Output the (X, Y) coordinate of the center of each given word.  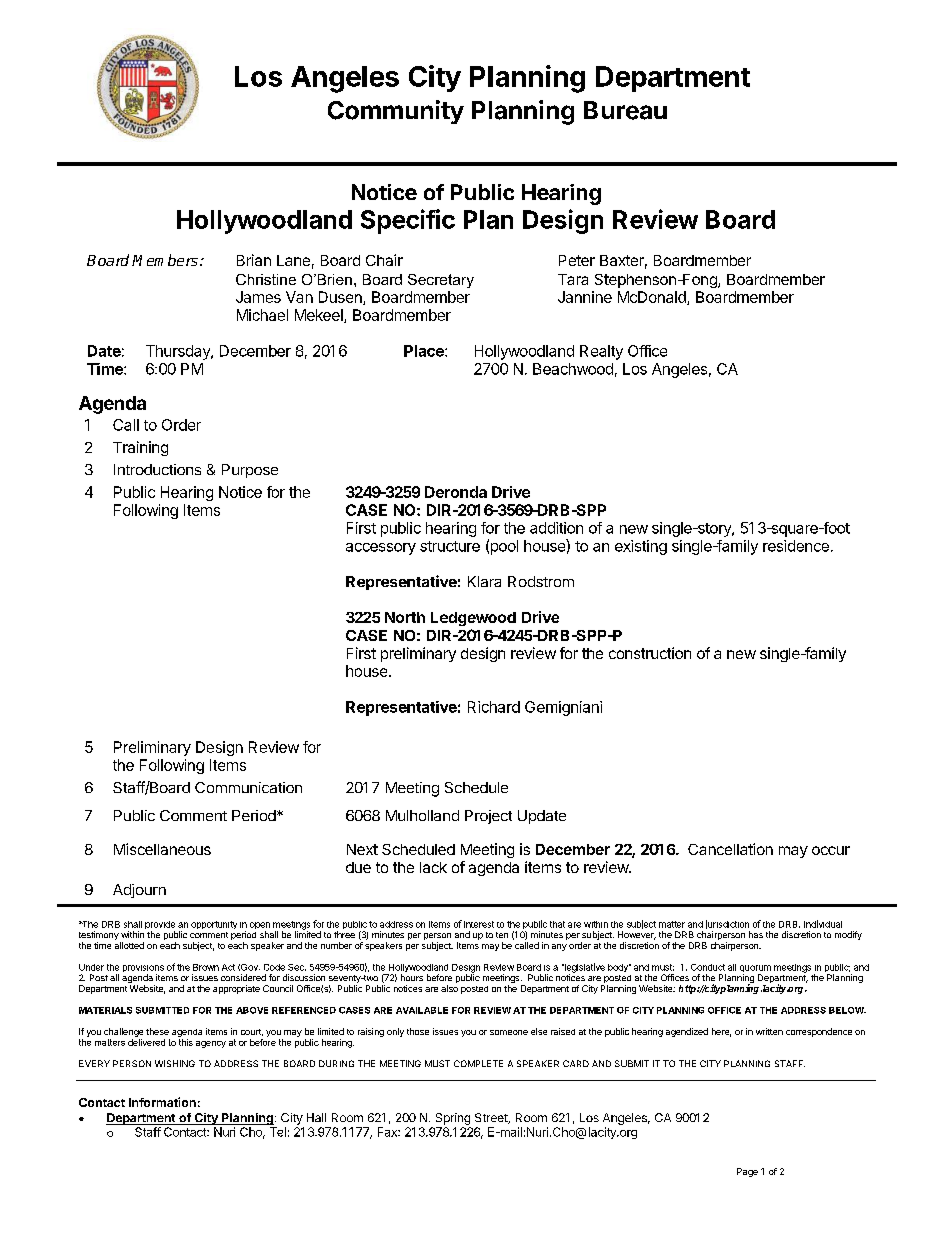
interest (479, 924)
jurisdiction (728, 926)
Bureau (625, 110)
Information (162, 1102)
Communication (248, 787)
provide (160, 926)
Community (396, 112)
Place (425, 351)
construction (650, 653)
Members (165, 260)
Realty (601, 352)
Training (140, 448)
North (405, 617)
